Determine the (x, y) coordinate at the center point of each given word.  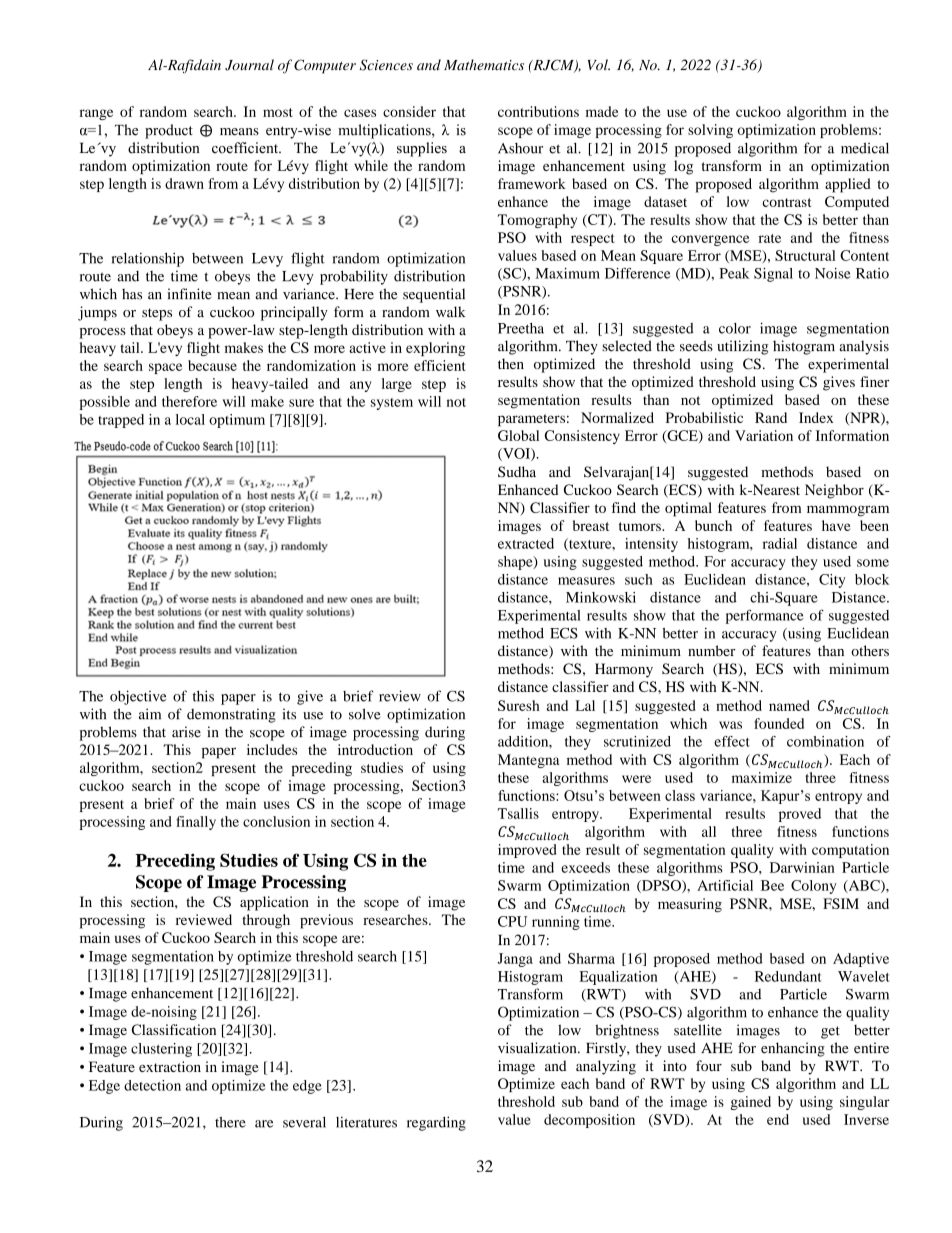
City (832, 581)
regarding (436, 1123)
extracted (526, 543)
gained (750, 1103)
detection (152, 1085)
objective (138, 697)
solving (710, 131)
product (169, 131)
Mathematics (484, 65)
